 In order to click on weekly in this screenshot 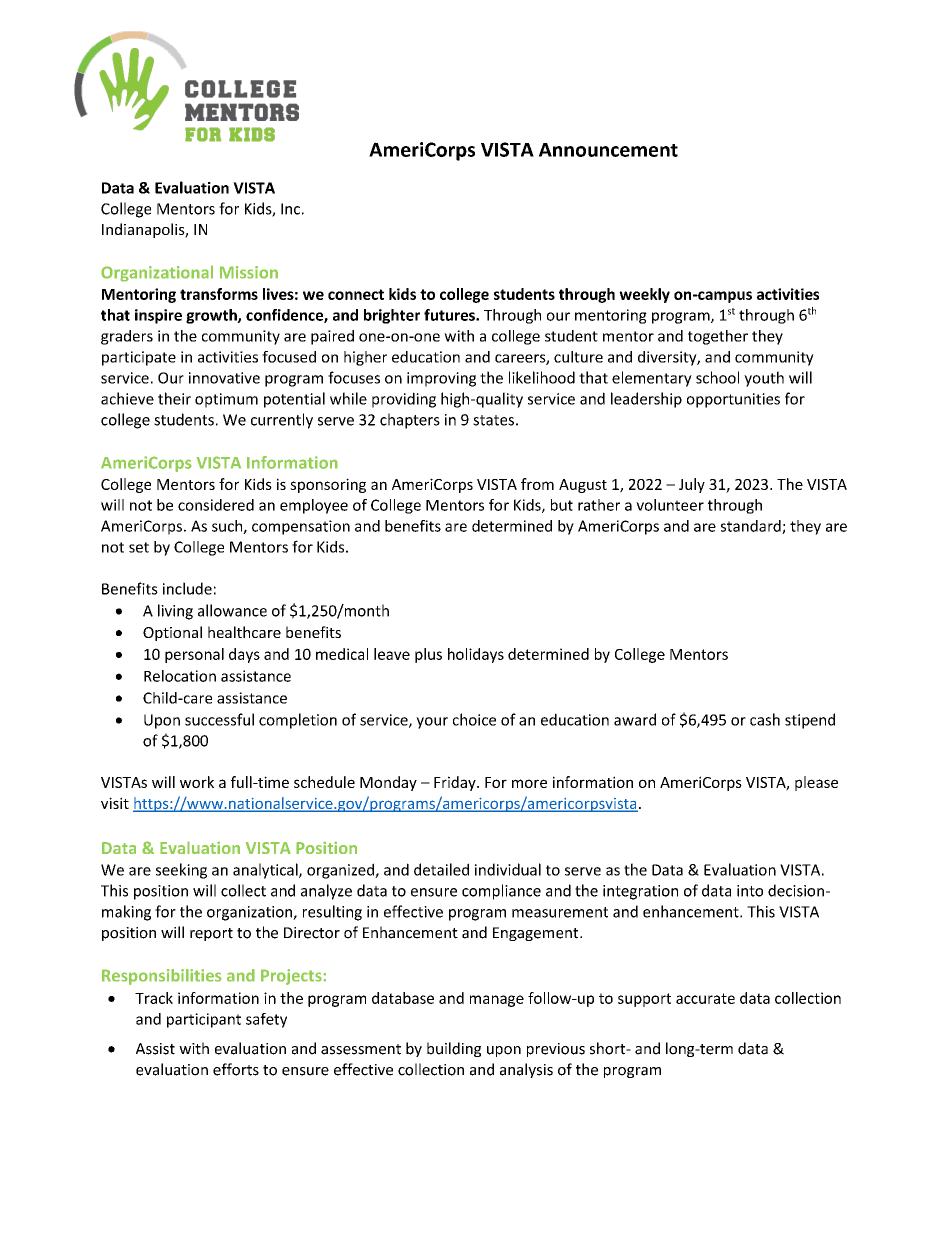, I will do `click(644, 295)`.
